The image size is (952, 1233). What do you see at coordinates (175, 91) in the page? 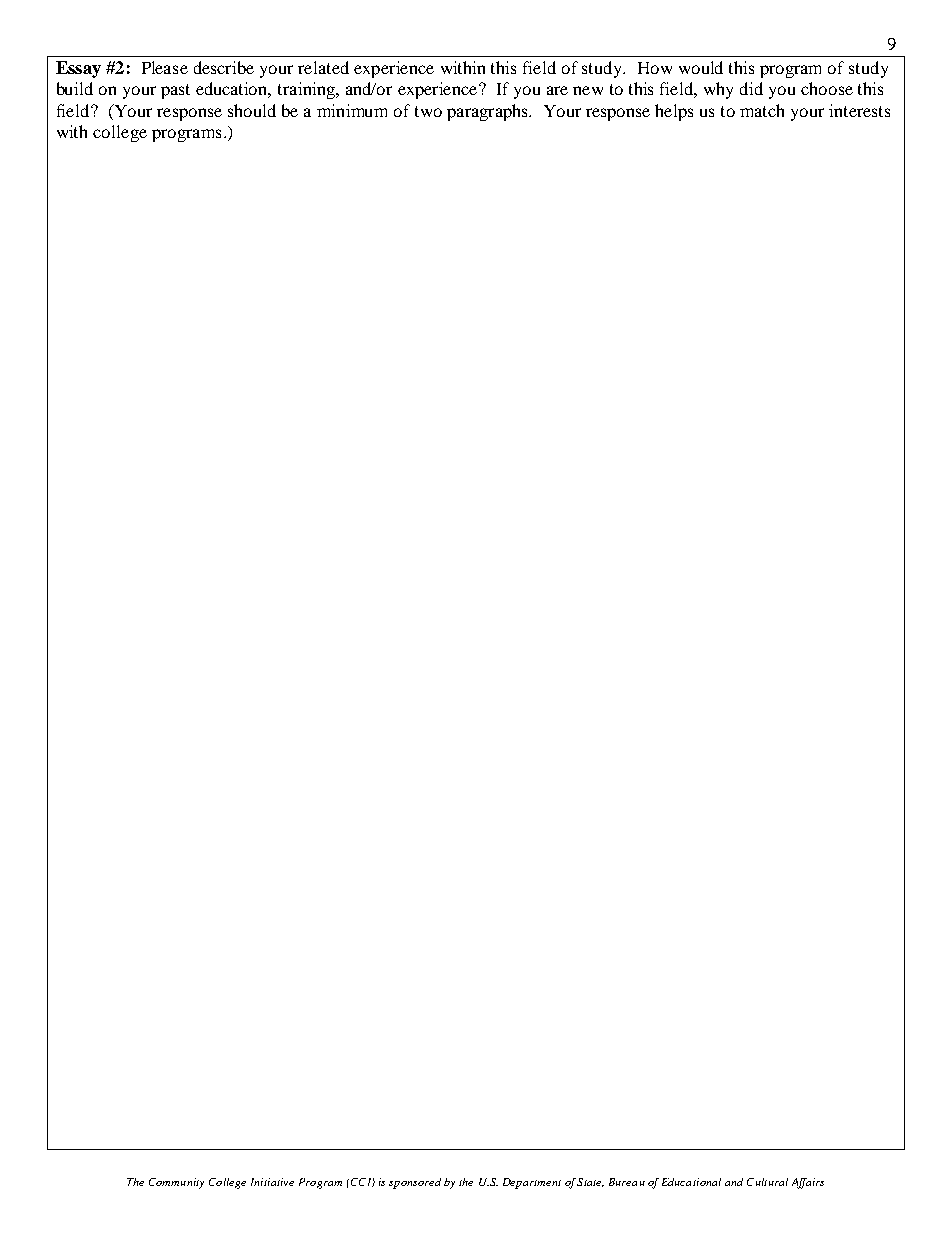
I see `past` at bounding box center [175, 91].
